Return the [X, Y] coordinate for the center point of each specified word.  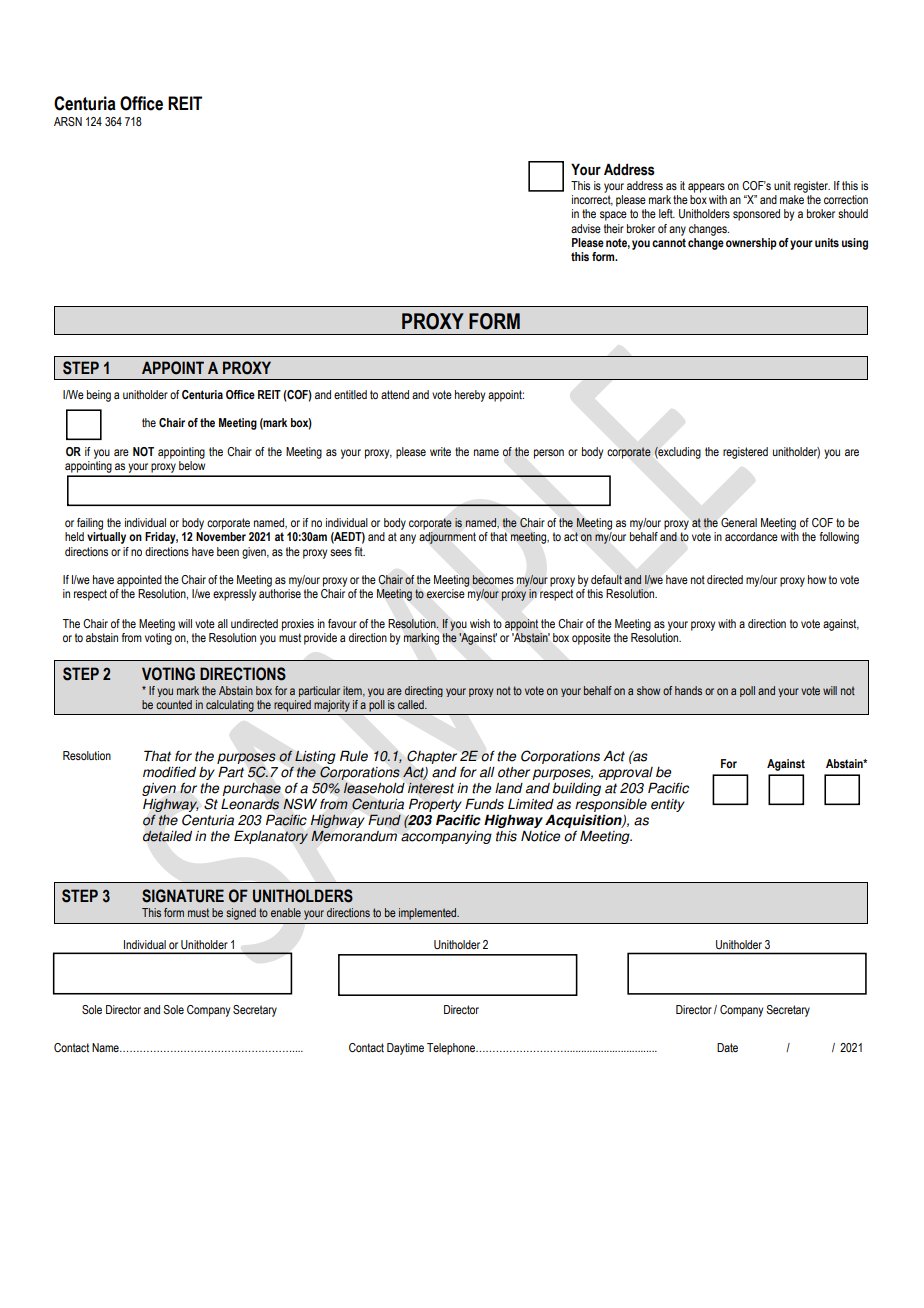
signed [241, 914]
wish [480, 623]
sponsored [756, 215]
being [99, 396]
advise [586, 228]
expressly [234, 595]
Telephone [452, 1049]
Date [727, 1047]
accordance [751, 536]
